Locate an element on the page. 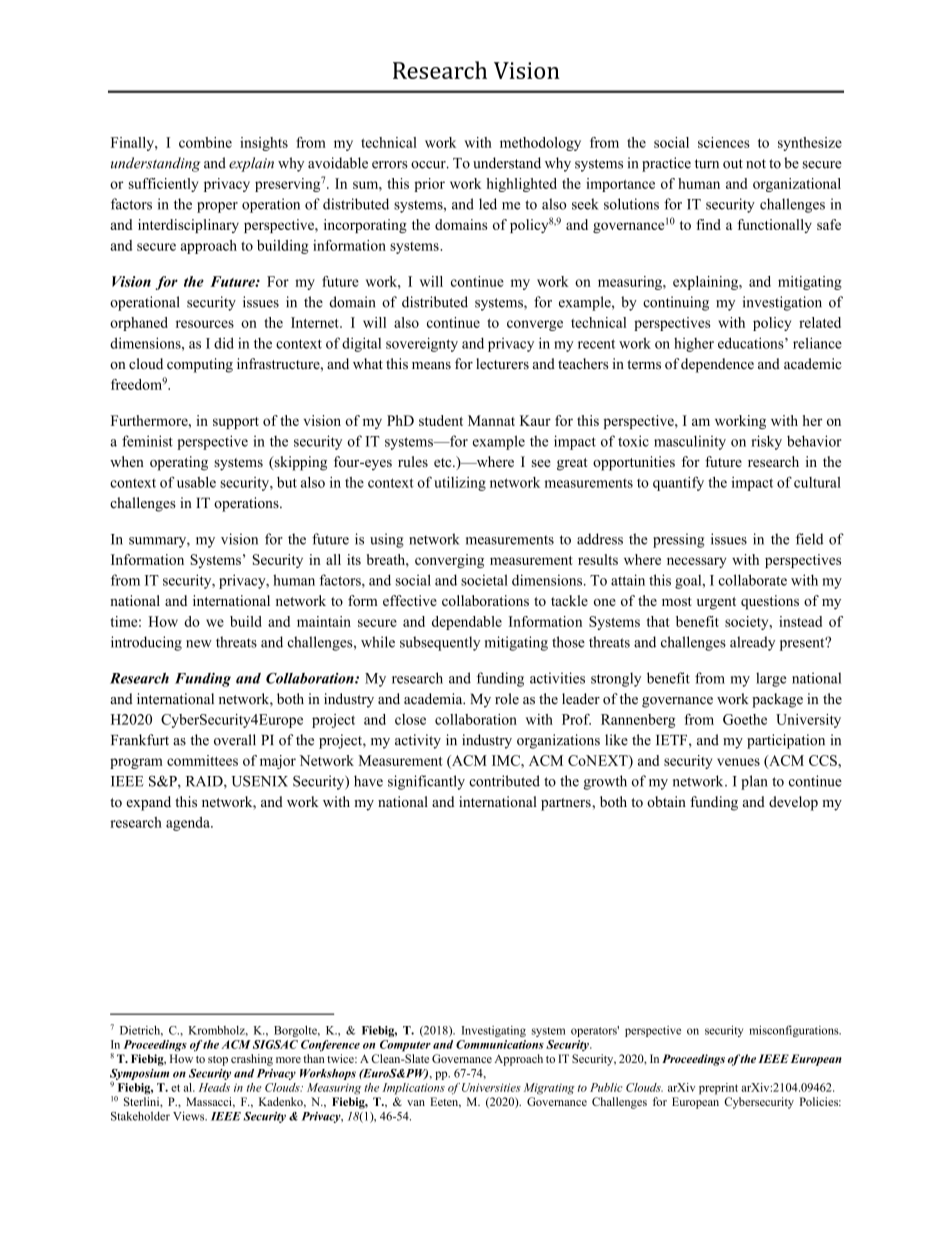  already is located at coordinates (752, 643).
